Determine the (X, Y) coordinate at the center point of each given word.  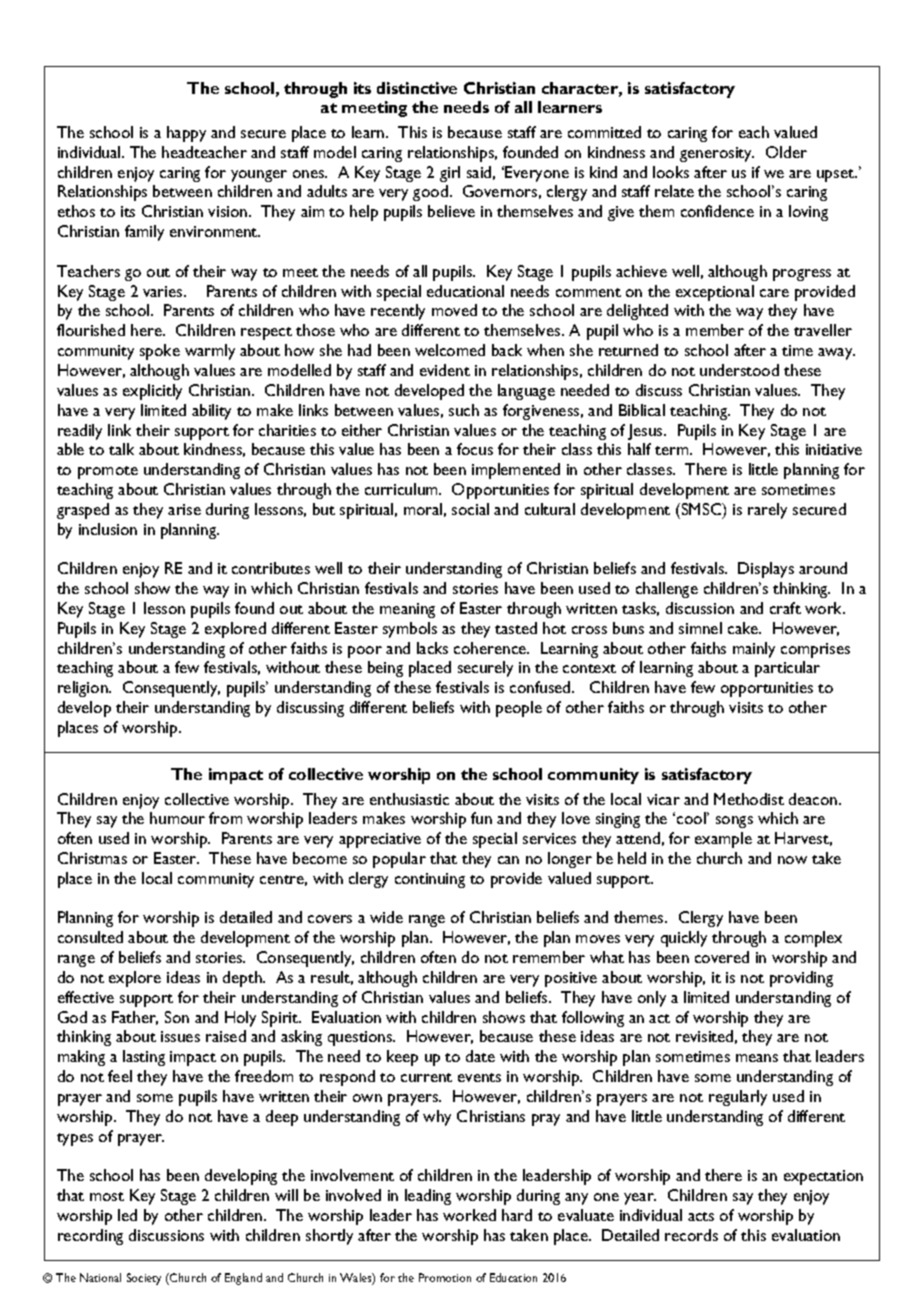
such (464, 410)
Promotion (445, 1277)
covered (722, 957)
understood (739, 370)
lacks (432, 648)
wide (386, 917)
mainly (754, 650)
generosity (717, 154)
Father (135, 1018)
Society (144, 1279)
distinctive (417, 88)
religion (84, 689)
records (691, 1235)
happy (186, 134)
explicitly (152, 392)
